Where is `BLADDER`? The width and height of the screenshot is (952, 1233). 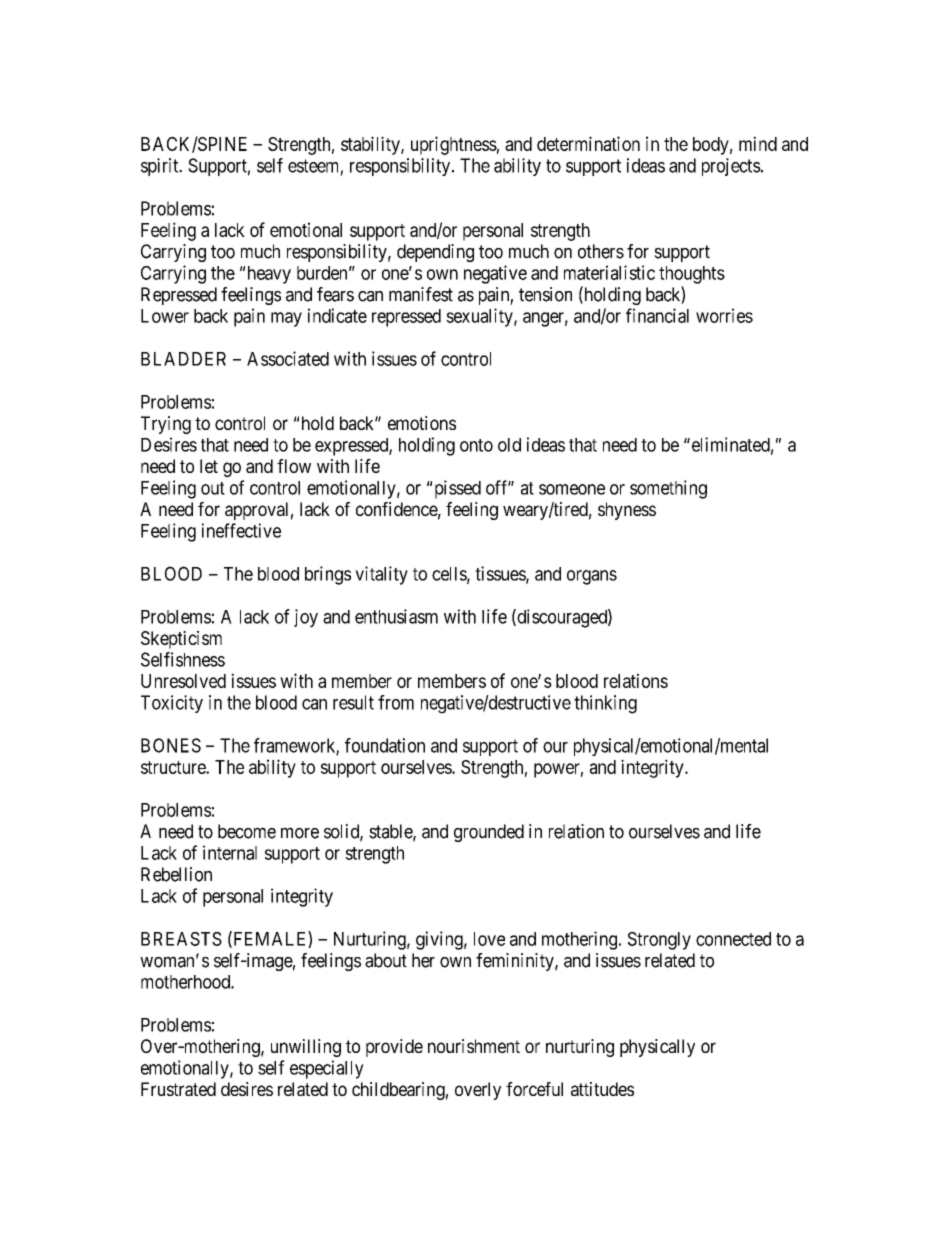
BLADDER is located at coordinates (183, 359).
